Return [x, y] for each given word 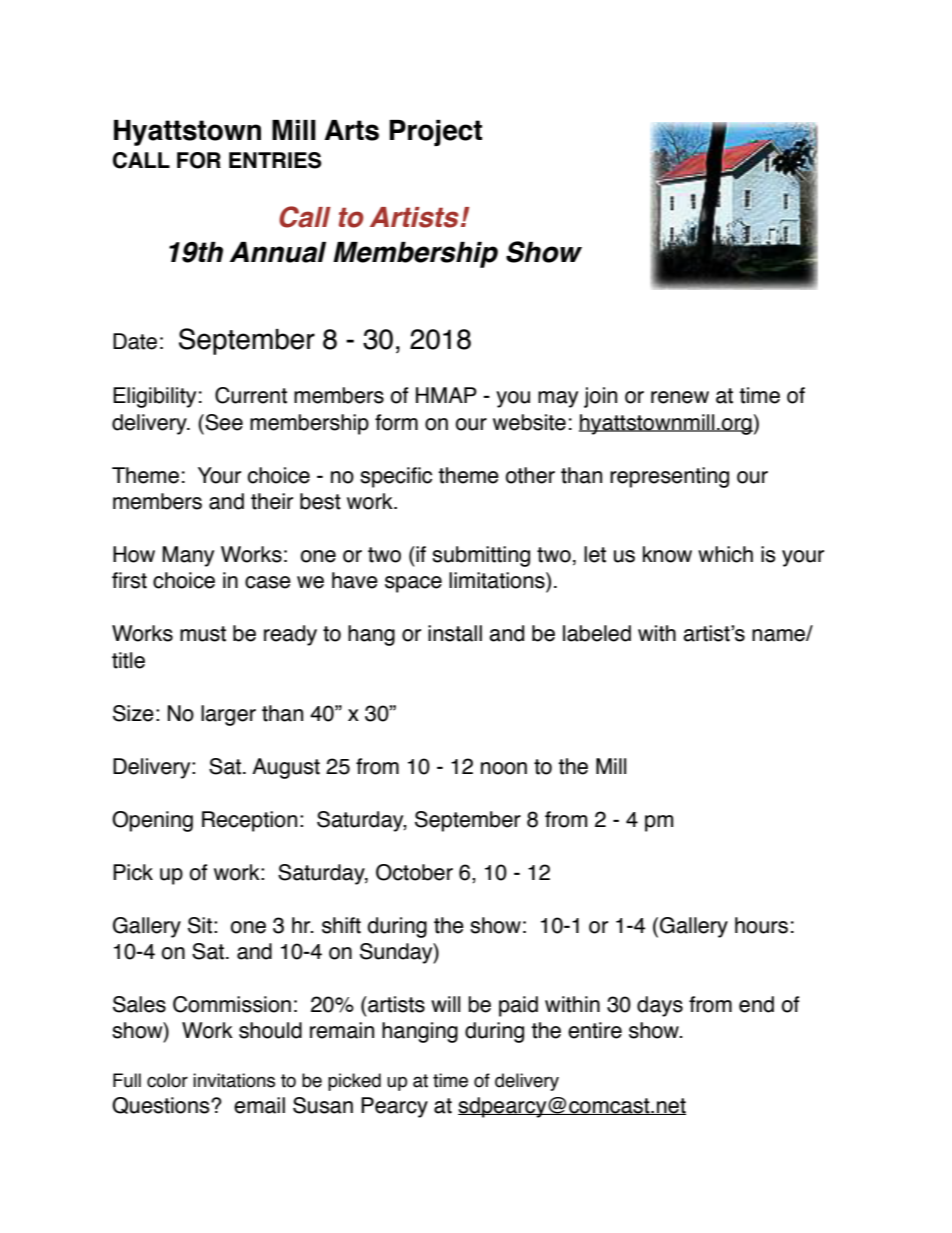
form [396, 422]
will [445, 1004]
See [223, 422]
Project [435, 133]
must [203, 634]
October [414, 872]
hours [761, 925]
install [455, 633]
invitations [234, 1080]
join [600, 397]
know [667, 554]
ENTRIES [275, 160]
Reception [249, 821]
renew [680, 397]
